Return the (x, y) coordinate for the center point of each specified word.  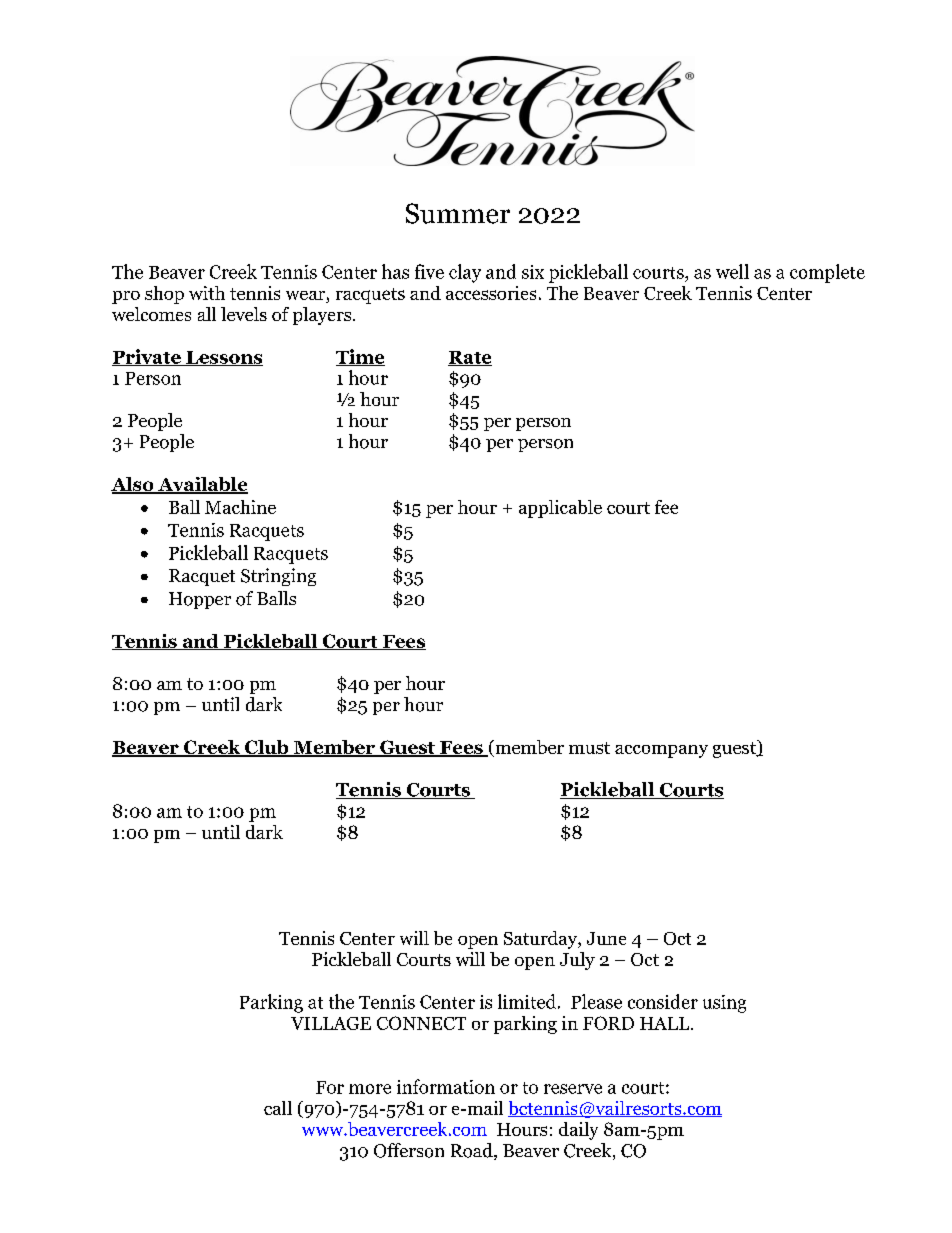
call (278, 1108)
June (606, 938)
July (577, 961)
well (732, 271)
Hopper (200, 600)
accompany (661, 751)
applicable (560, 509)
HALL (666, 1023)
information (446, 1086)
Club (267, 748)
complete (827, 273)
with (207, 293)
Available (202, 485)
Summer (458, 213)
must (589, 748)
